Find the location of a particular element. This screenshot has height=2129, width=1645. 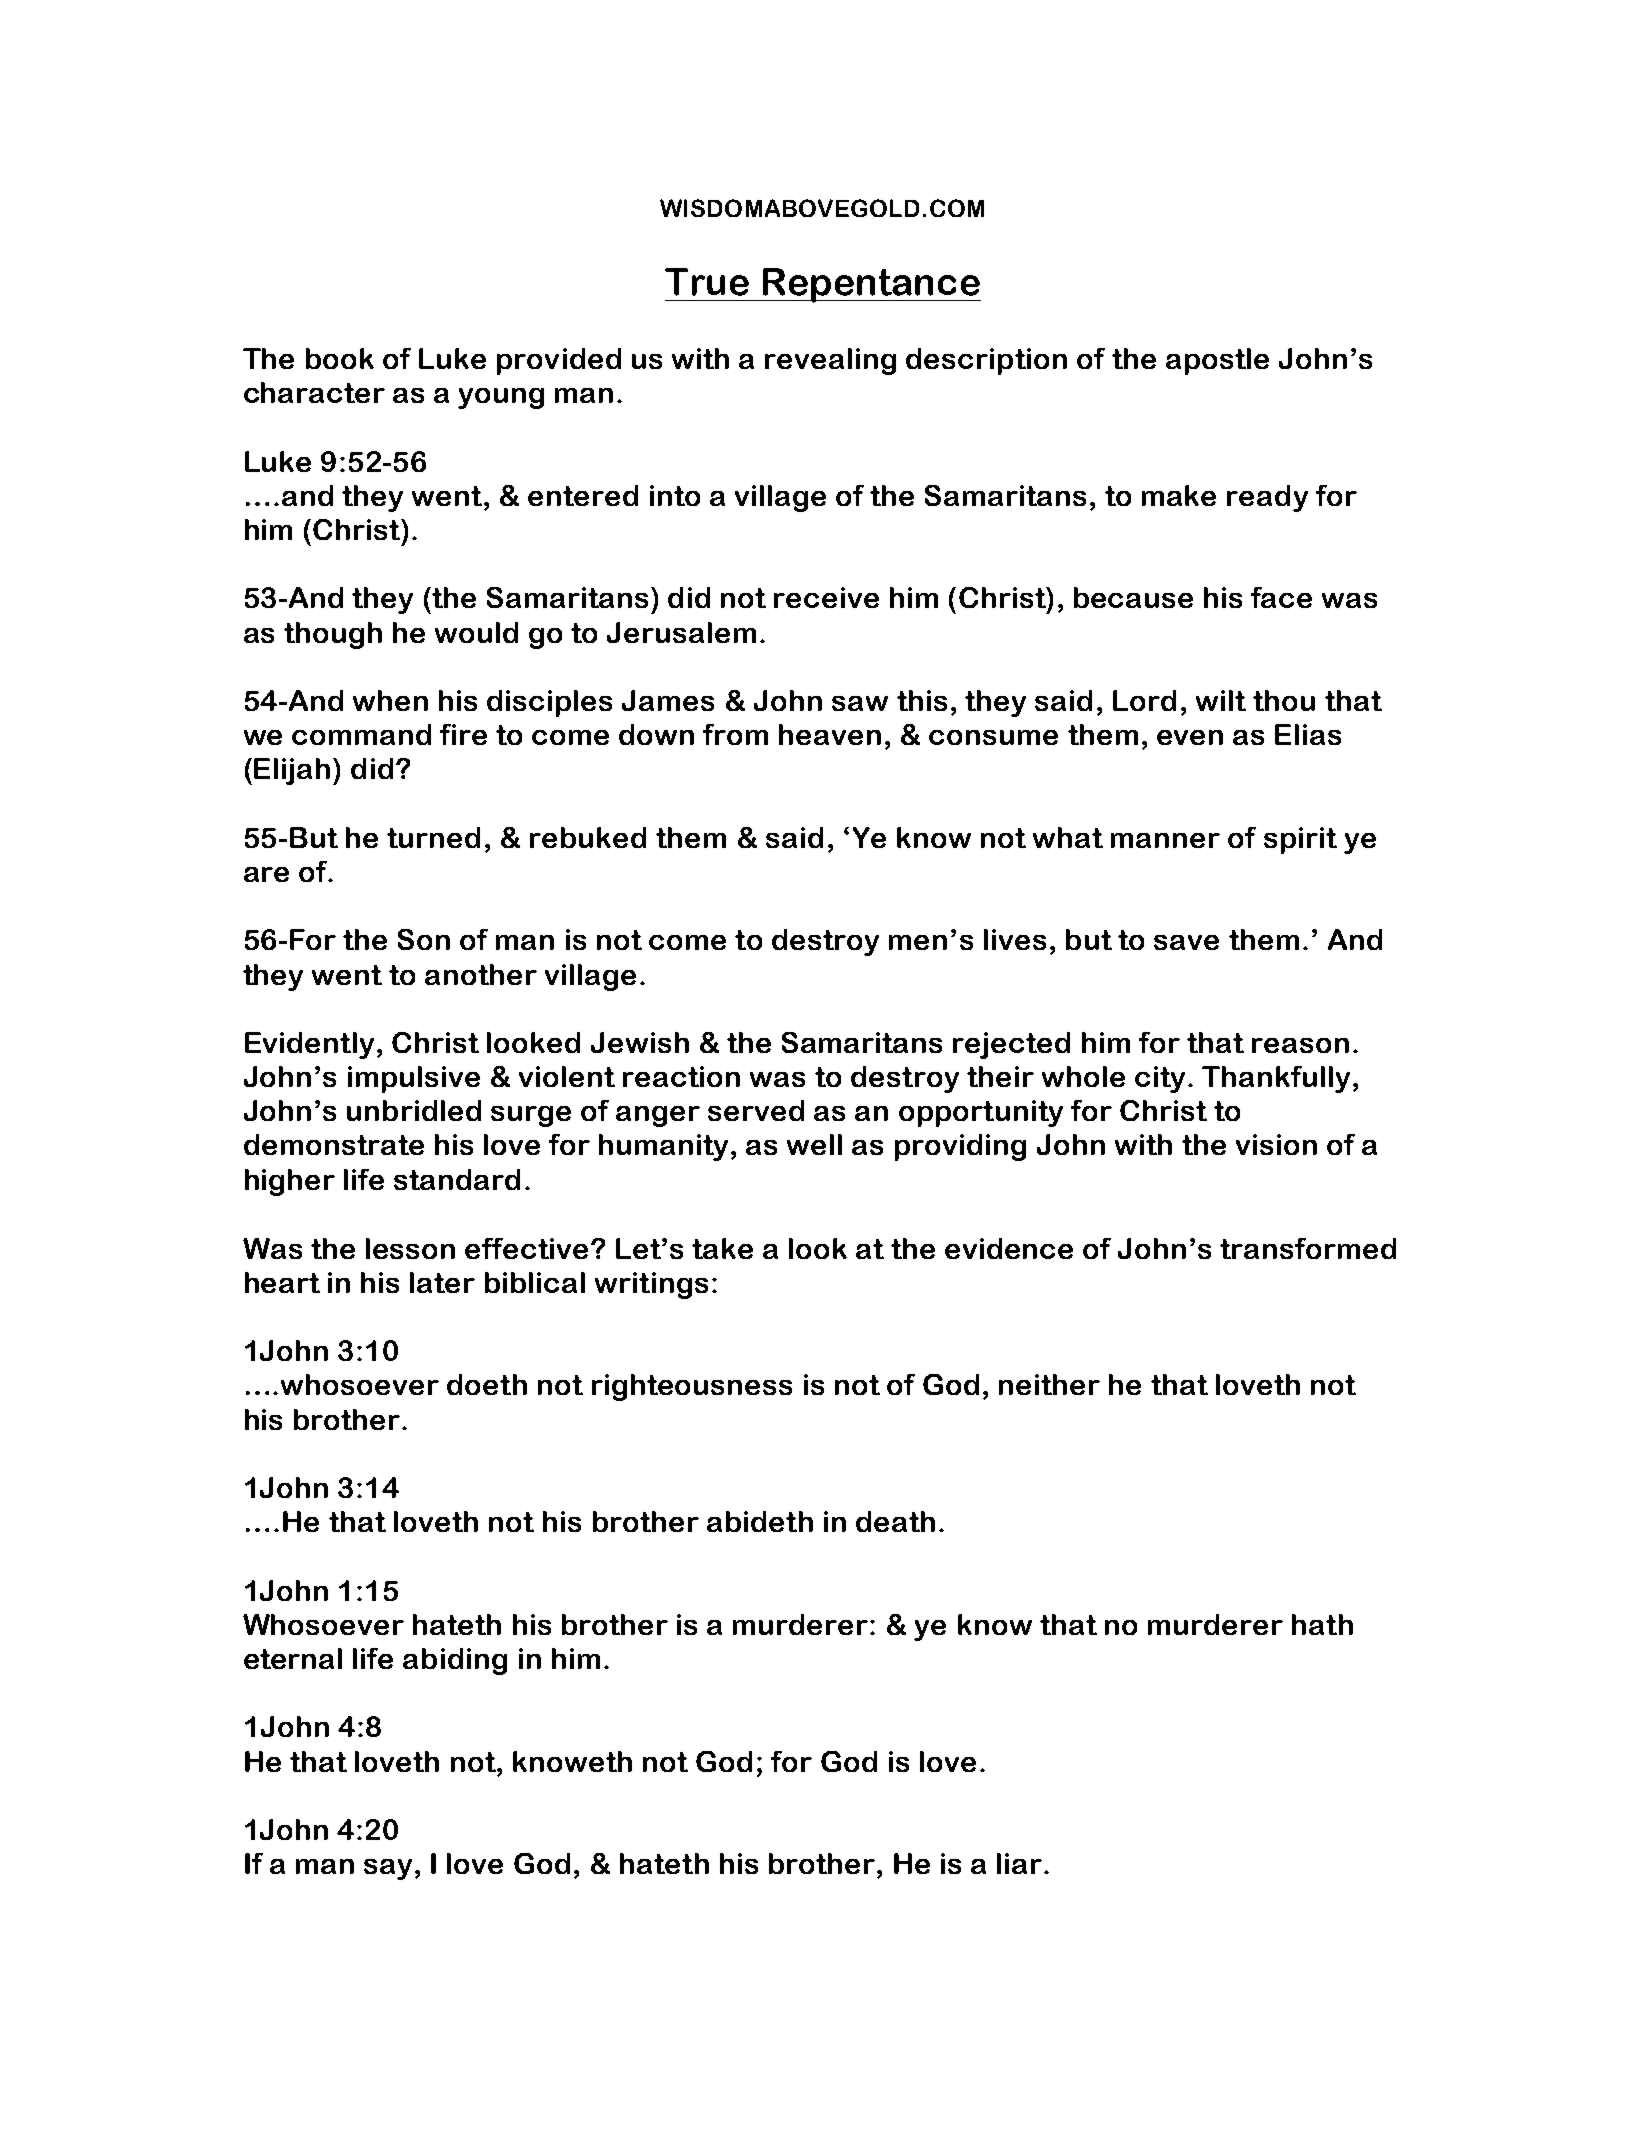

righteousness is located at coordinates (692, 1387).
